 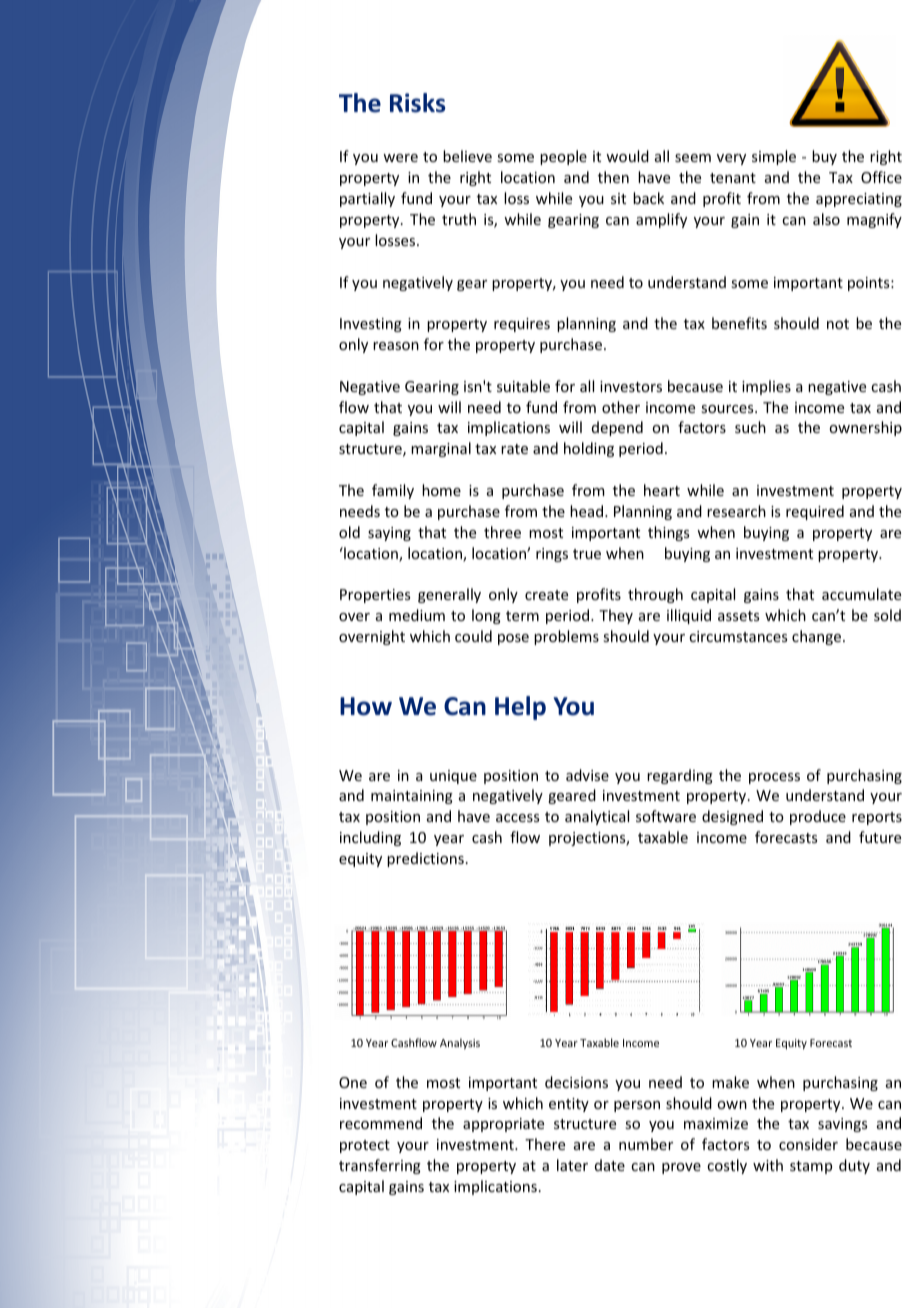 What do you see at coordinates (646, 1144) in the screenshot?
I see `number` at bounding box center [646, 1144].
